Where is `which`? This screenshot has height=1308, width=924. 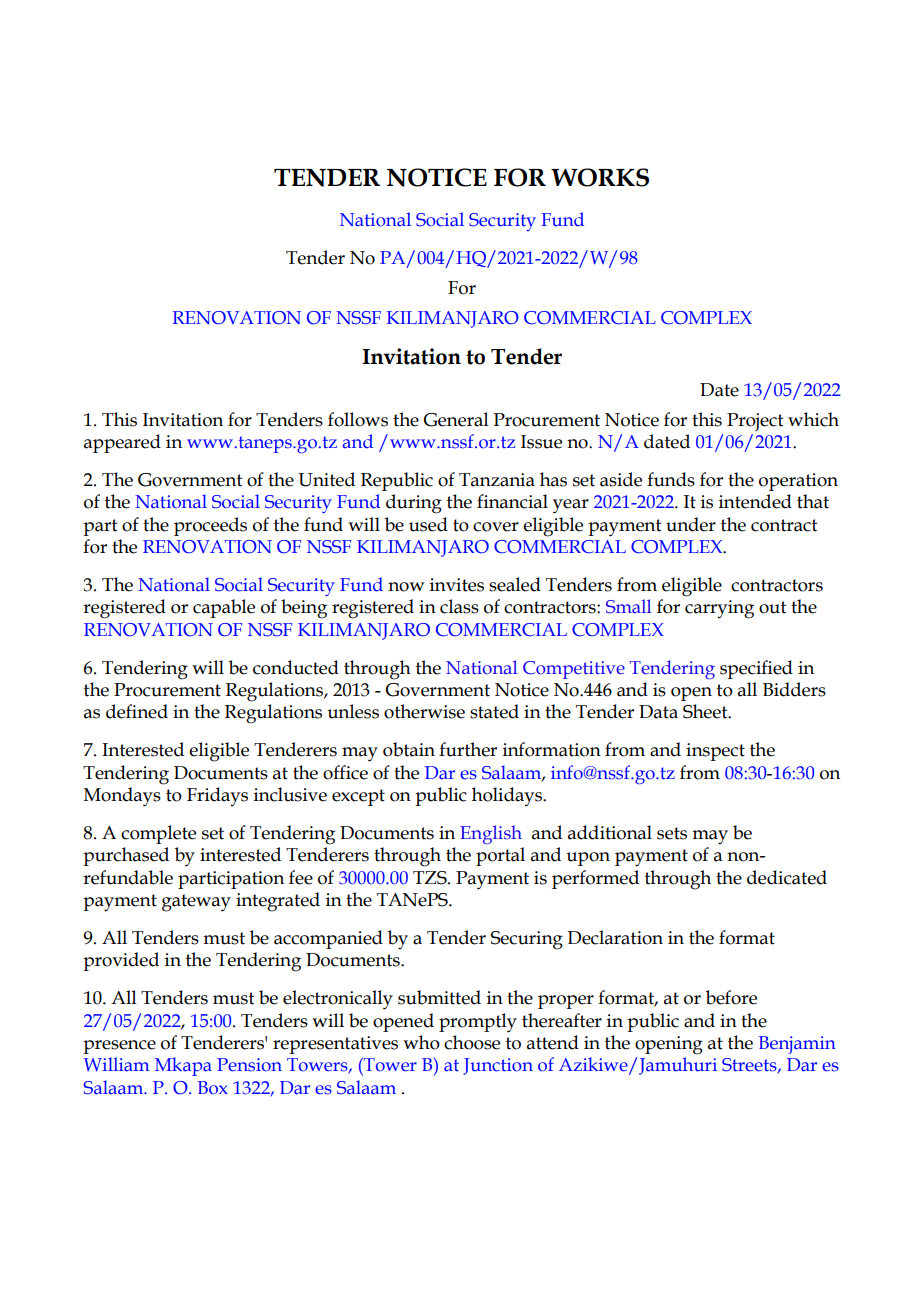 which is located at coordinates (813, 419).
